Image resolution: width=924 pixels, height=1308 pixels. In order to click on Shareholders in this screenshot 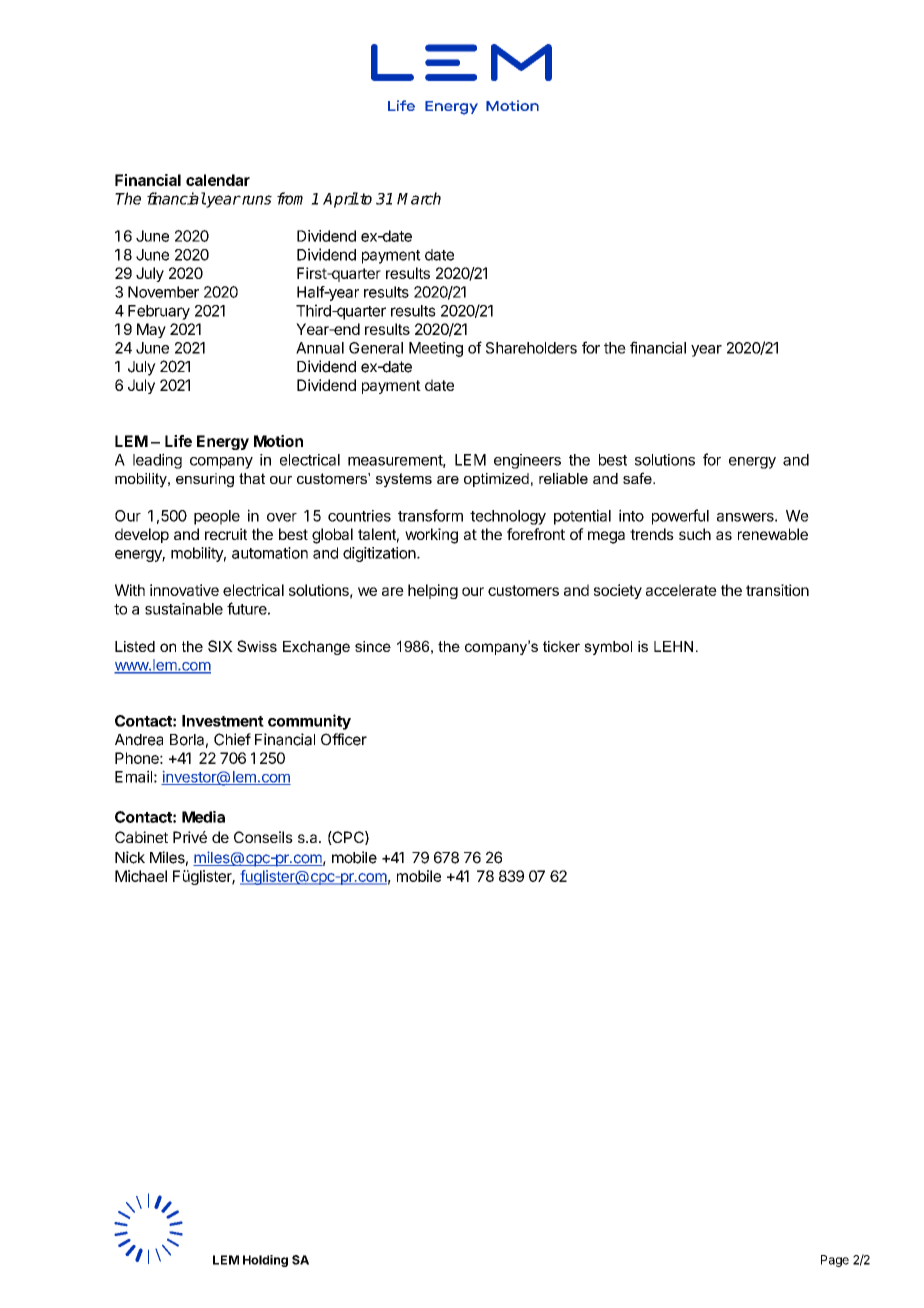, I will do `click(531, 348)`.
